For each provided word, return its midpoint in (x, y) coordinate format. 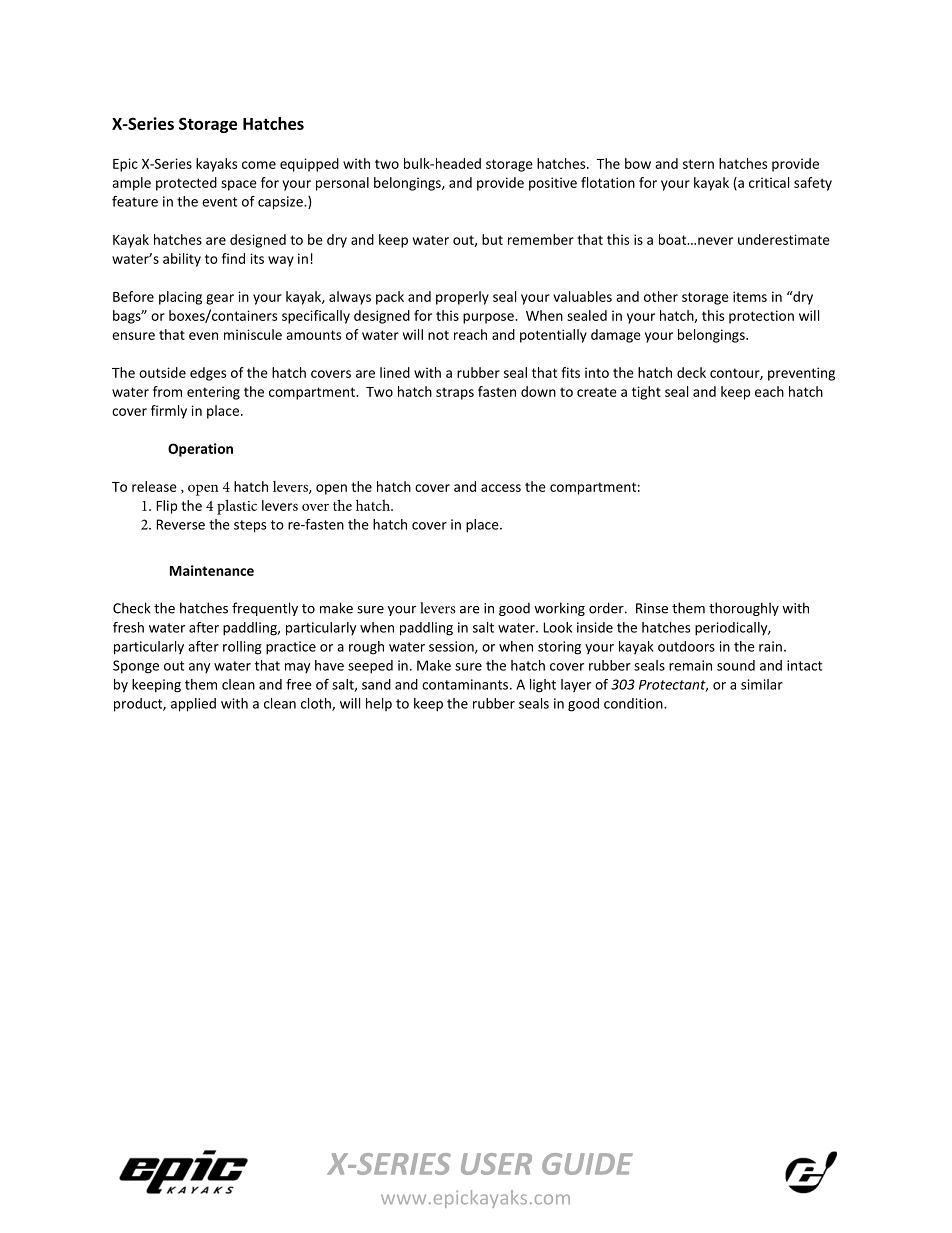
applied (193, 705)
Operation (200, 450)
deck (691, 372)
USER (496, 1164)
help (379, 704)
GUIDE (587, 1164)
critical (769, 182)
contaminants (466, 684)
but (492, 239)
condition (634, 703)
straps (455, 393)
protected (186, 184)
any (199, 668)
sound (736, 665)
